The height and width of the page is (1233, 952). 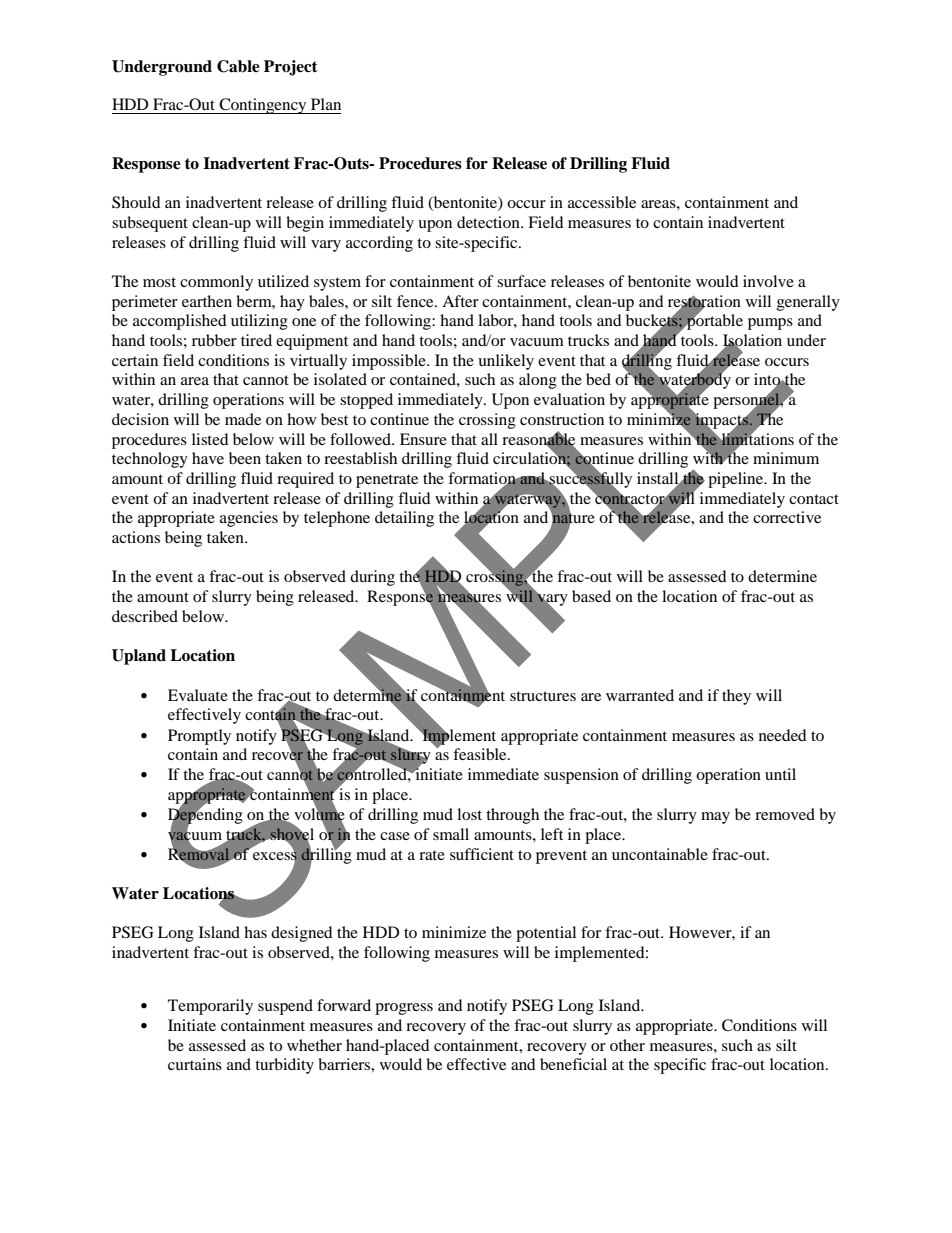 What do you see at coordinates (768, 281) in the page?
I see `involve` at bounding box center [768, 281].
